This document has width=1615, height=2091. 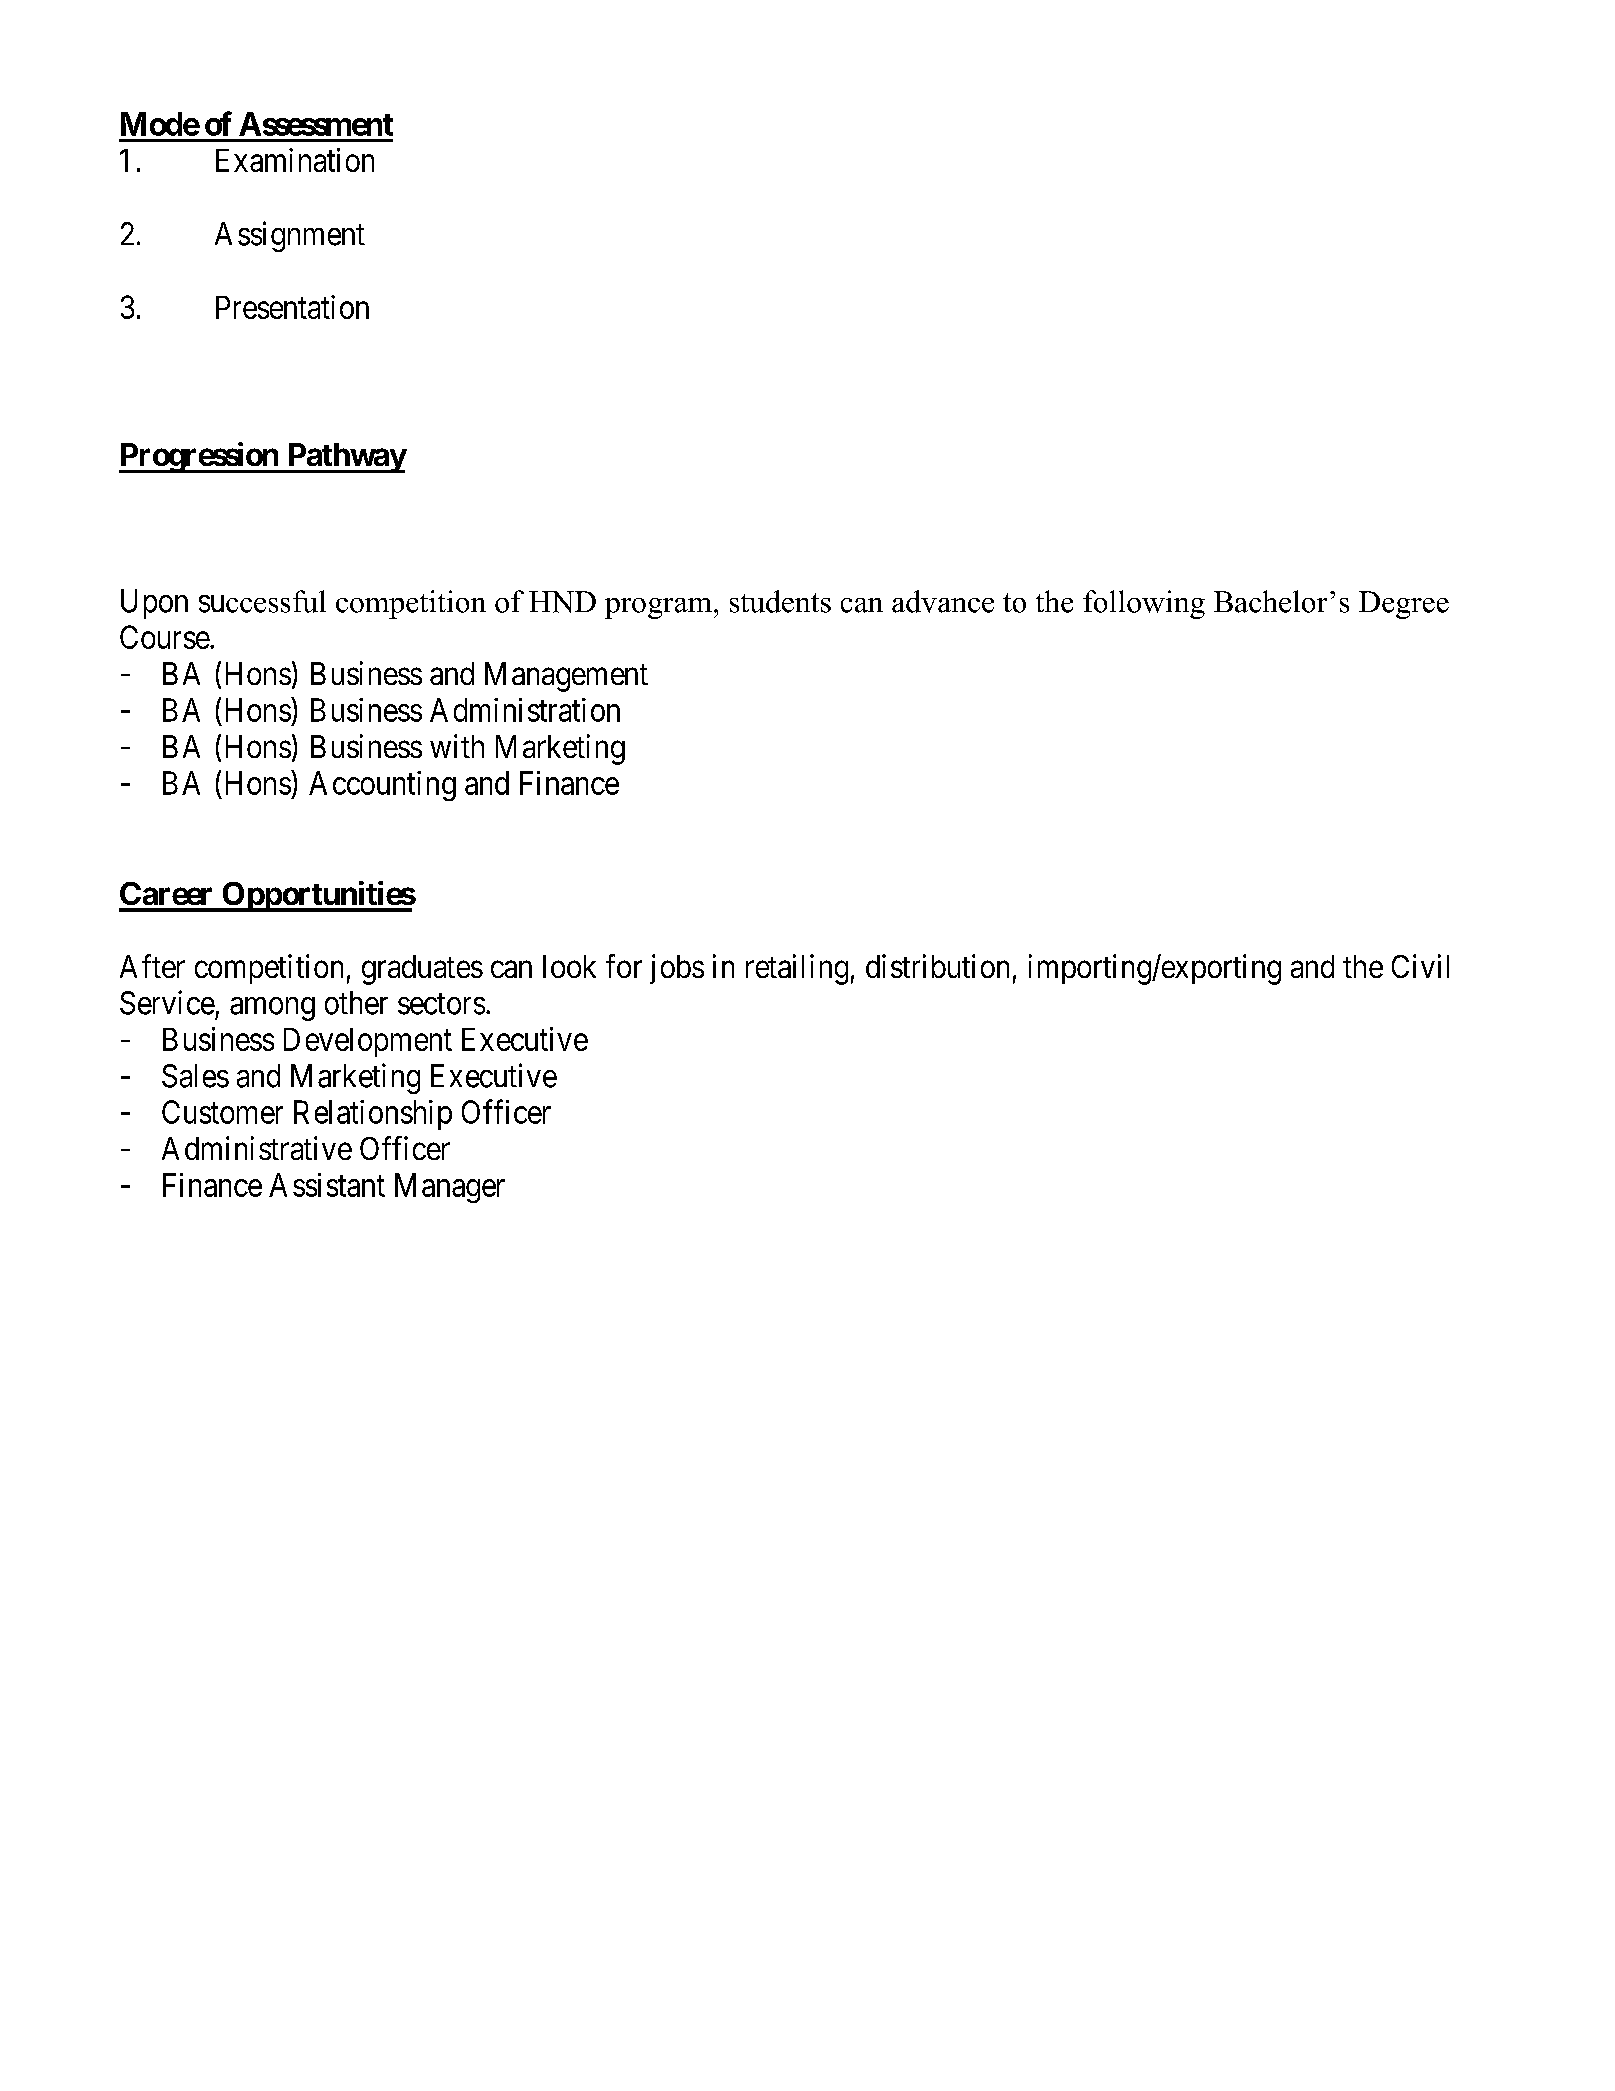 What do you see at coordinates (450, 1188) in the document?
I see `Manager` at bounding box center [450, 1188].
